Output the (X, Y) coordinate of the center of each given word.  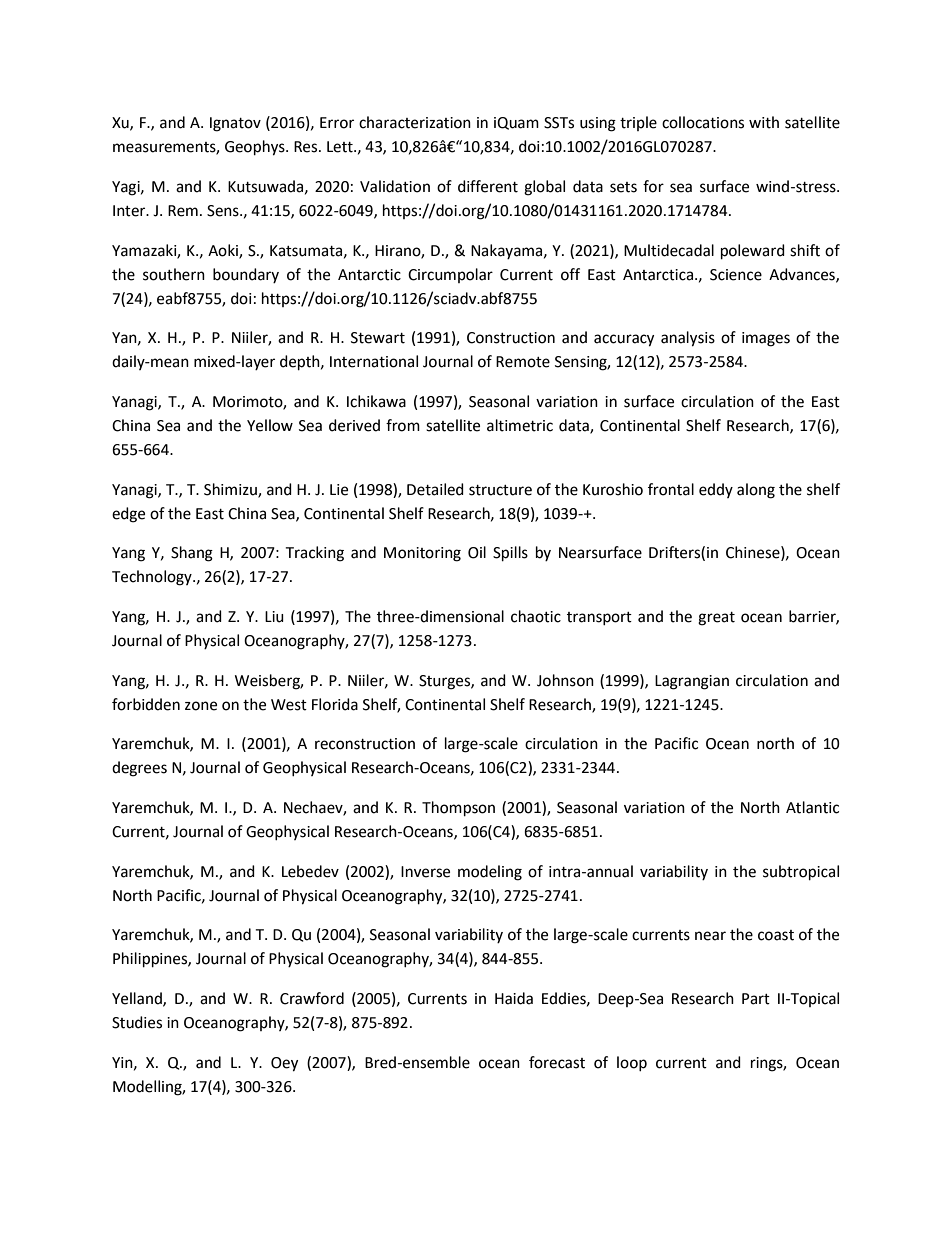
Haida (514, 998)
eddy (716, 490)
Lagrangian (692, 682)
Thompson (458, 809)
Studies (137, 1022)
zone (201, 706)
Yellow (270, 425)
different (488, 186)
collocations (703, 122)
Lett (341, 147)
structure (500, 490)
